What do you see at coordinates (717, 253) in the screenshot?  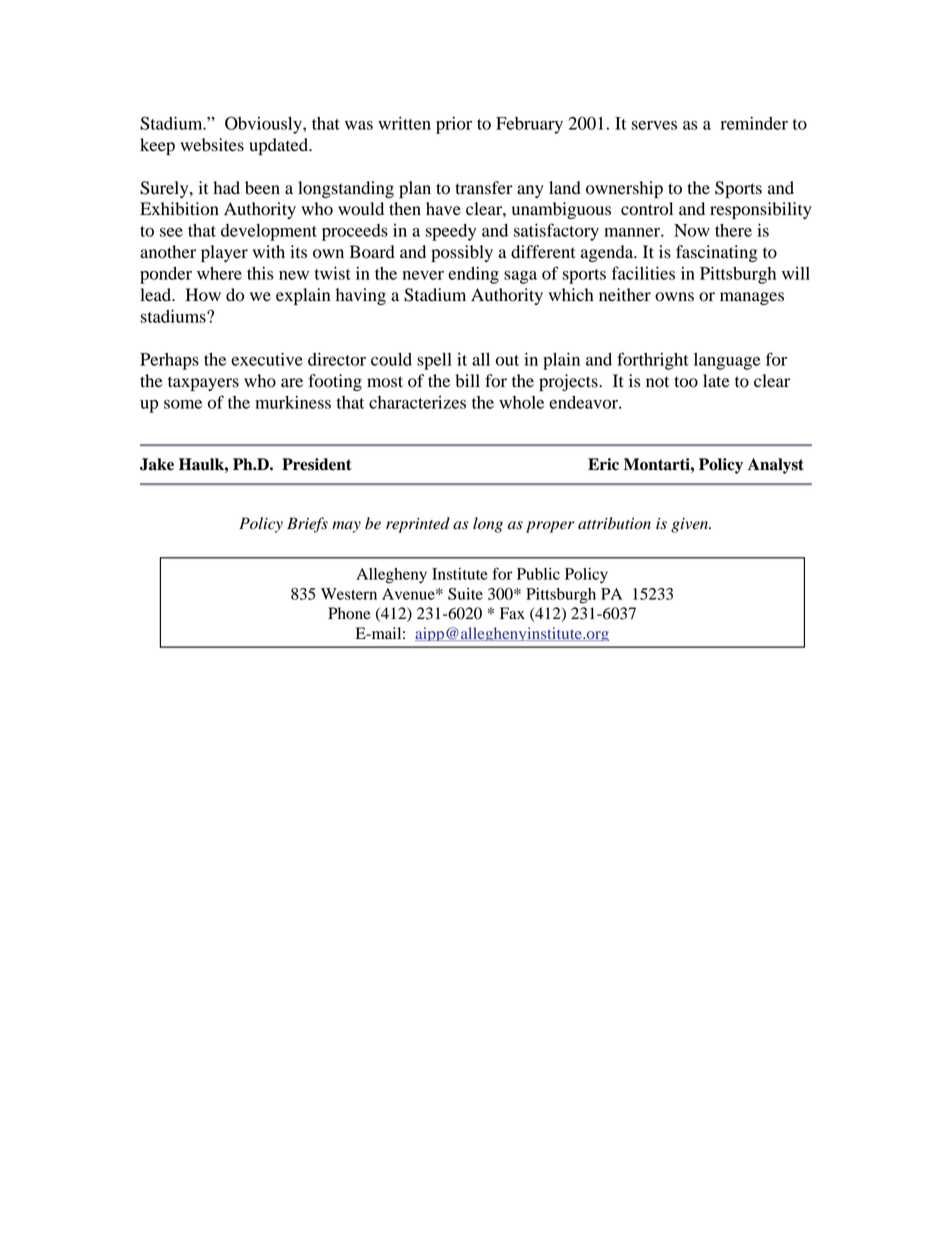 I see `fascinating` at bounding box center [717, 253].
